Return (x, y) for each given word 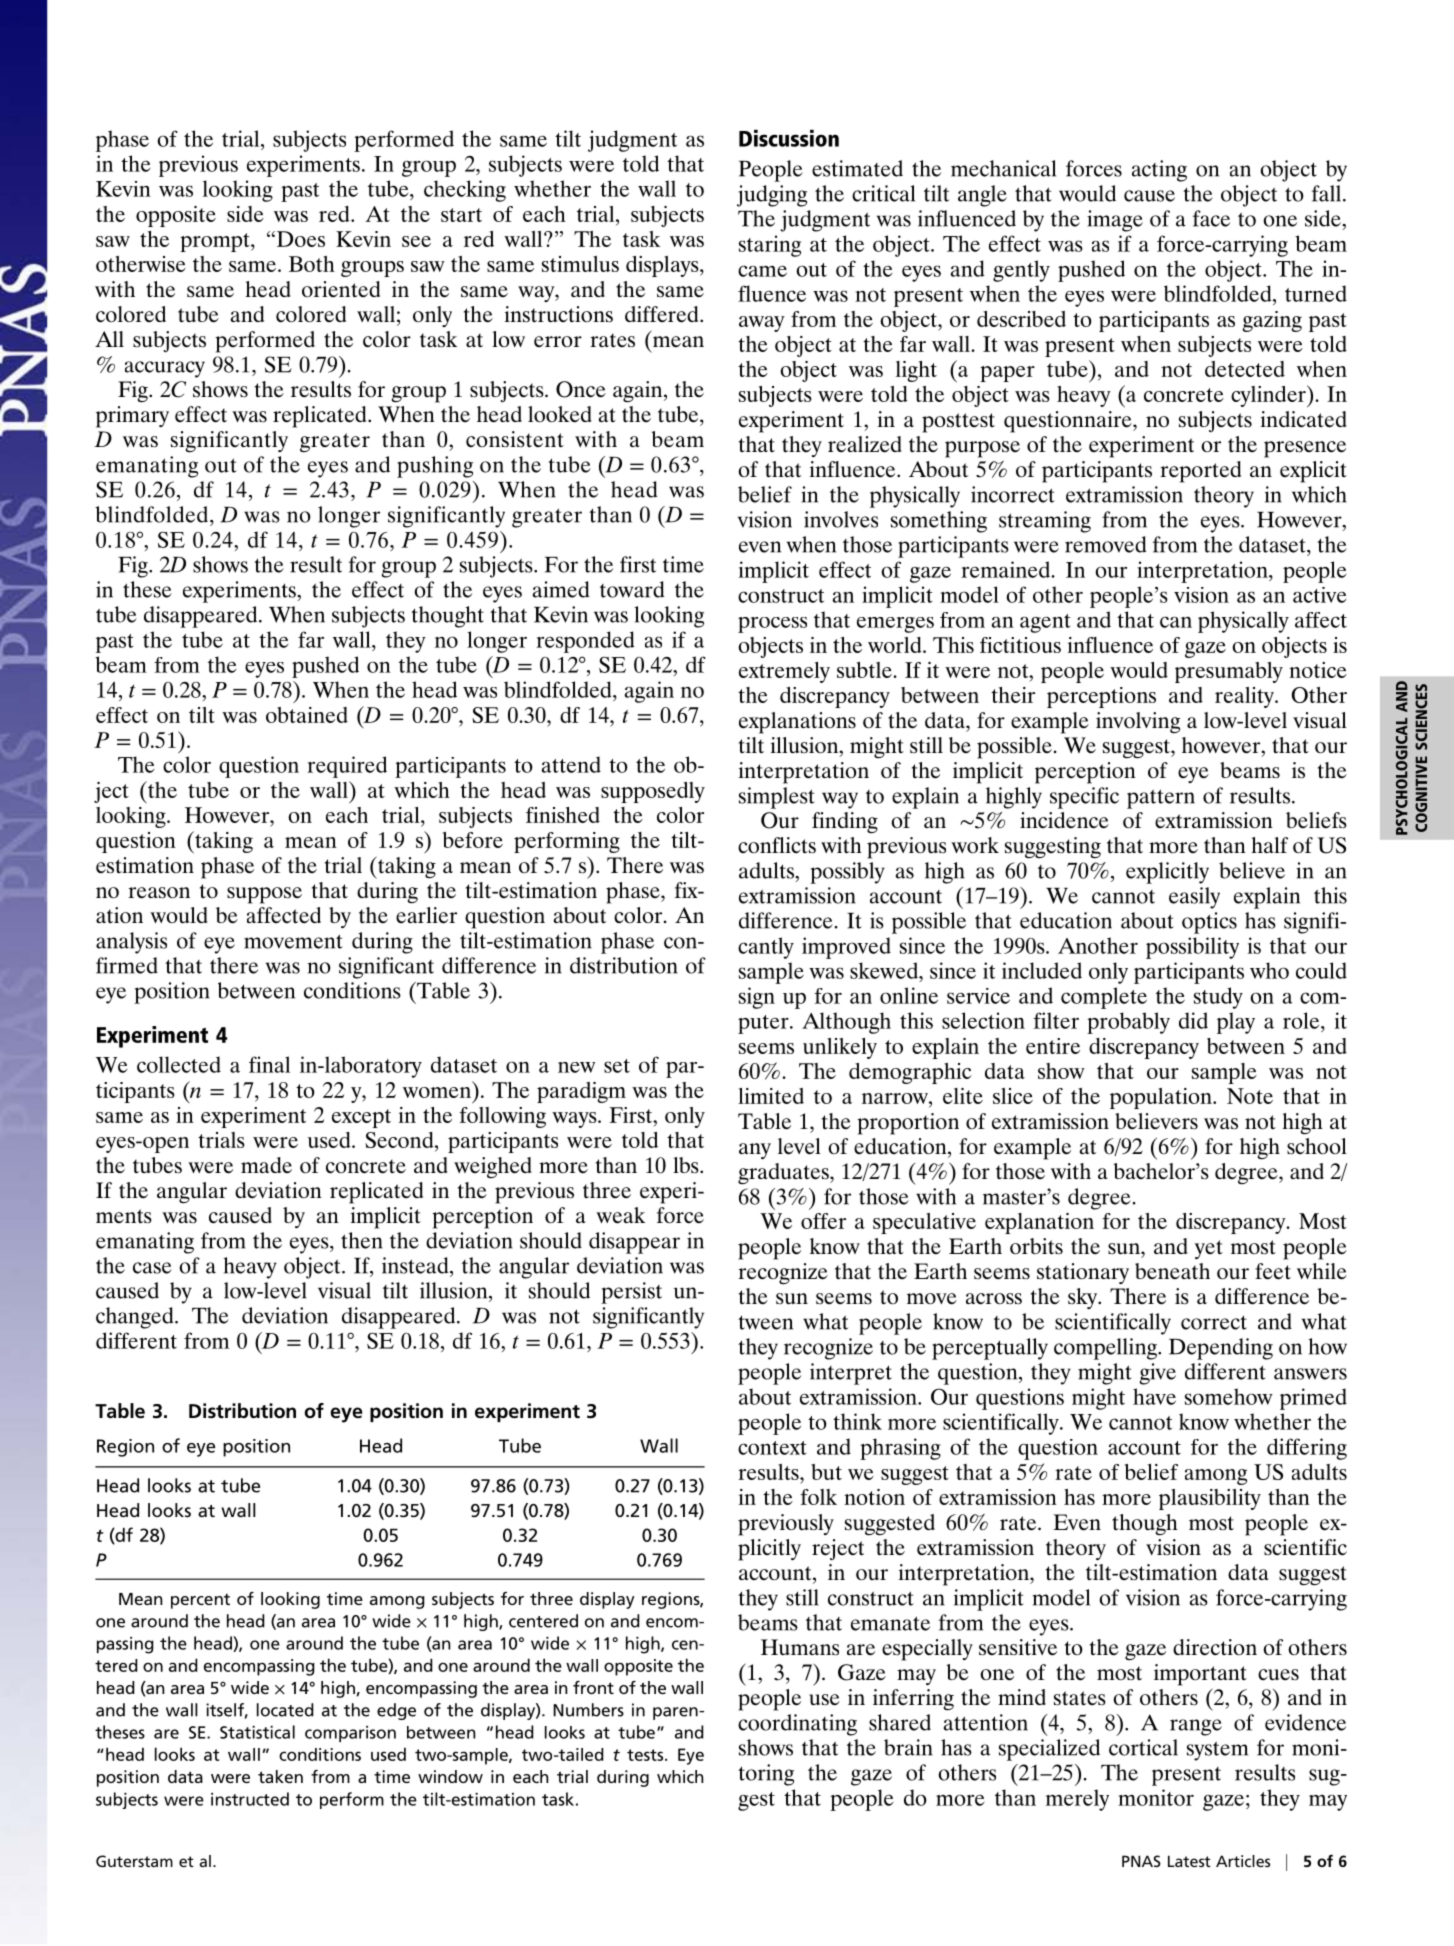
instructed (250, 1799)
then (362, 1240)
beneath (1172, 1271)
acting (1159, 171)
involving (1138, 722)
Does (299, 239)
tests (646, 1755)
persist (631, 1293)
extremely (784, 672)
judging (772, 196)
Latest (1189, 1861)
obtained (307, 715)
